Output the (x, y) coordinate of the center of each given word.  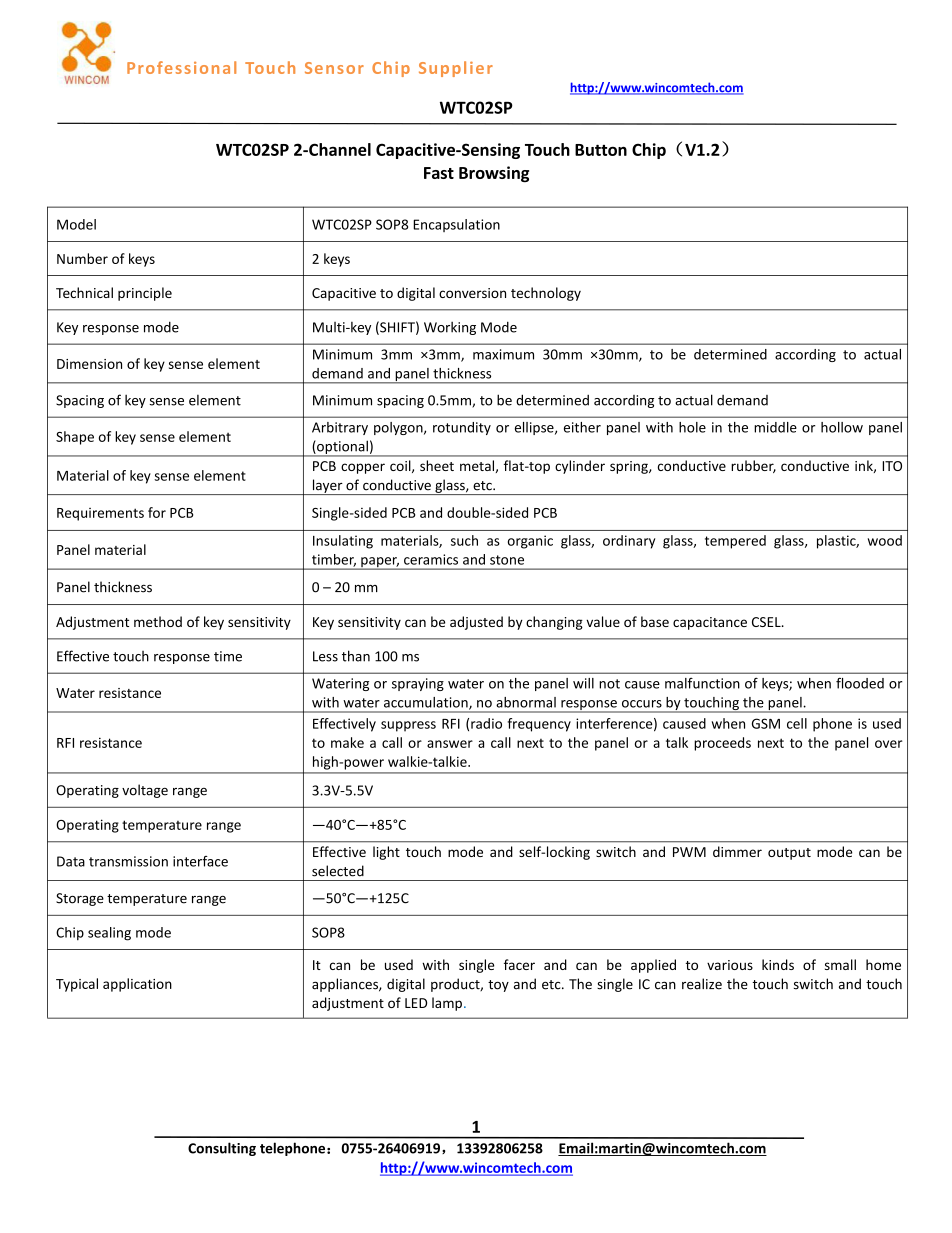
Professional (181, 67)
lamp (447, 1004)
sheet (437, 465)
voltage (145, 791)
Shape (75, 438)
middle (775, 427)
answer (450, 744)
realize (702, 984)
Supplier (456, 69)
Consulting (222, 1149)
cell (797, 723)
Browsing (494, 174)
